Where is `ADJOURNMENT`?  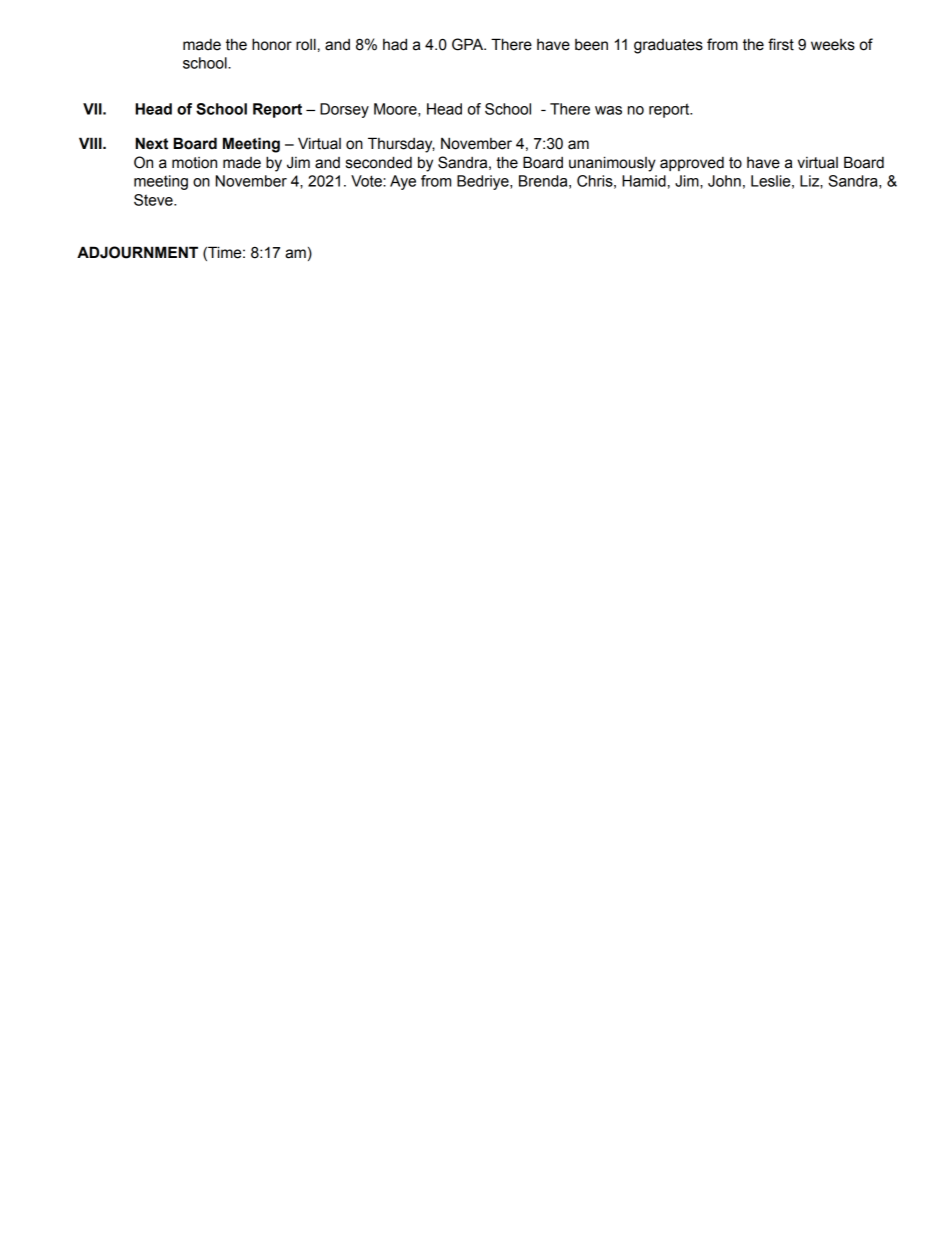 ADJOURNMENT is located at coordinates (137, 252).
